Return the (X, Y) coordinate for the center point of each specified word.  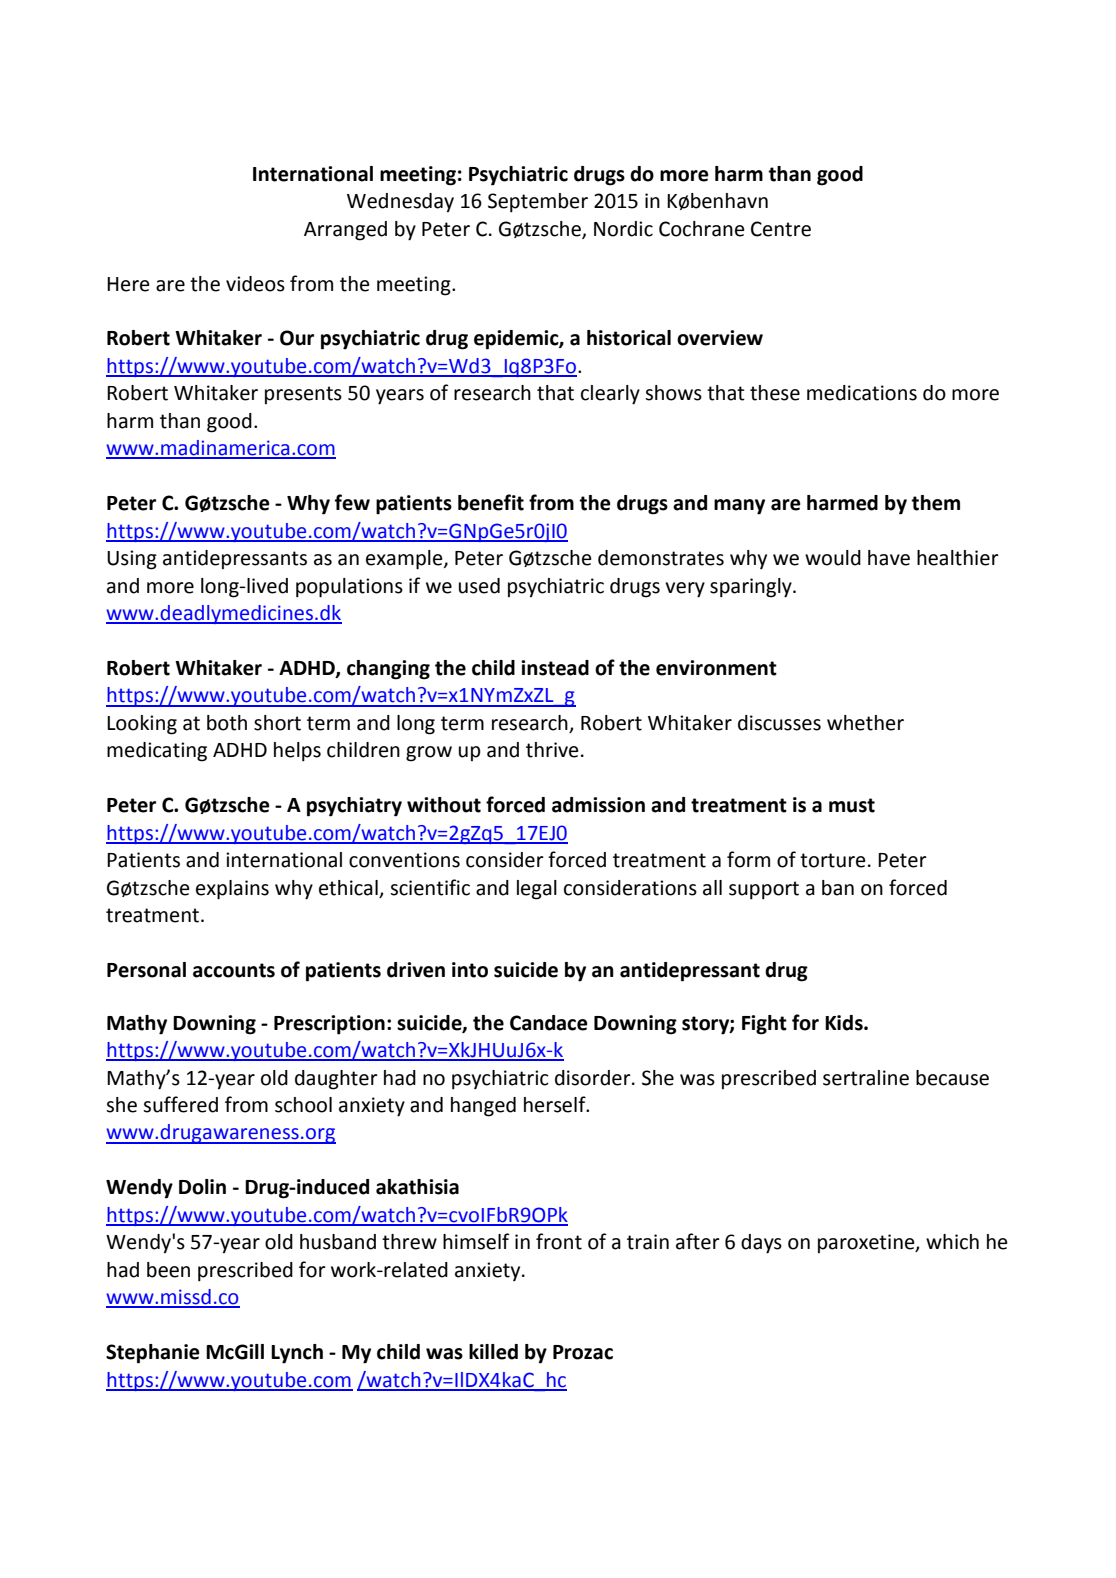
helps (297, 752)
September (538, 203)
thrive (552, 750)
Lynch (297, 1354)
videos (255, 284)
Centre (781, 229)
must (852, 805)
